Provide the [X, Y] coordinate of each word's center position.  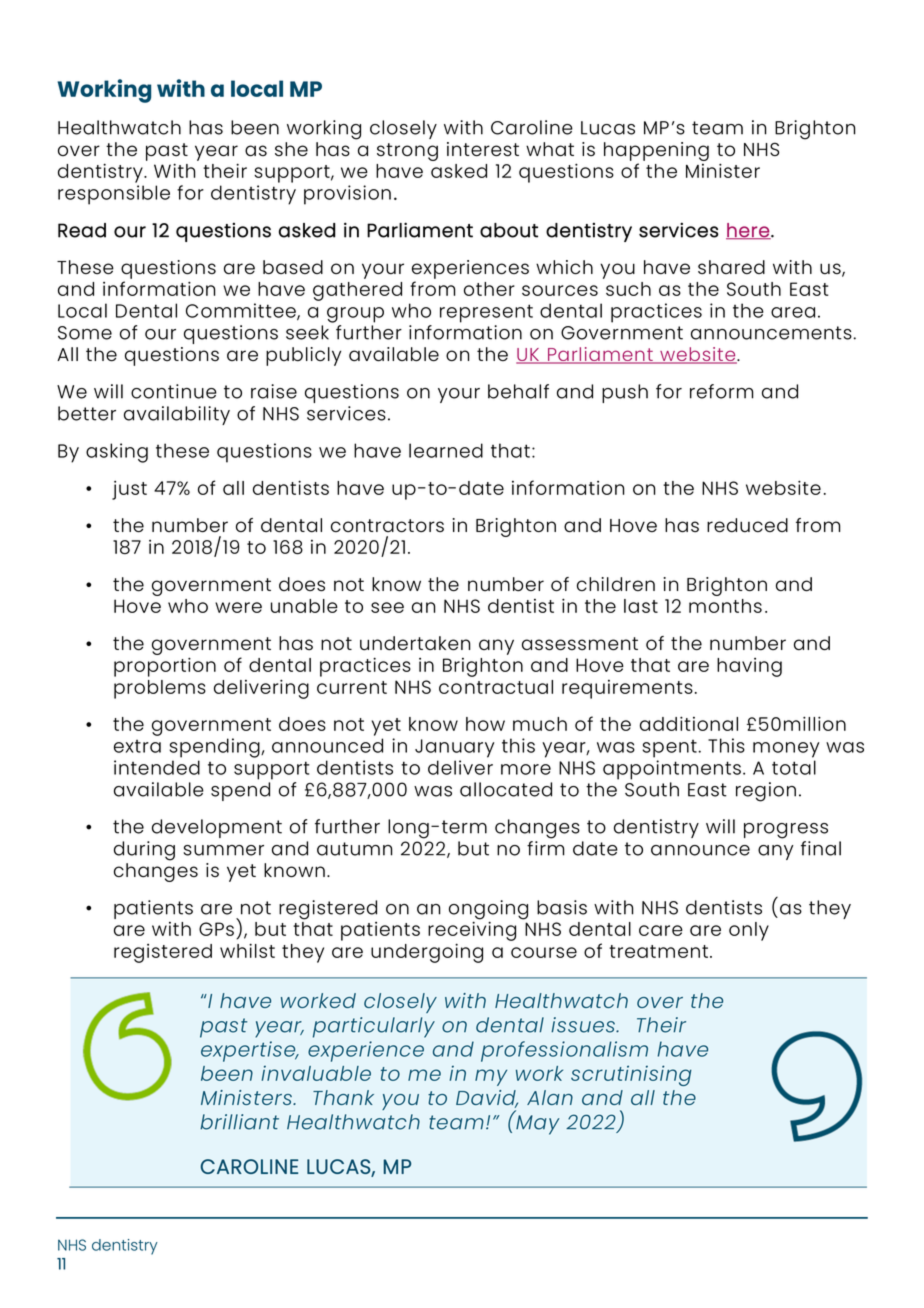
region [766, 792]
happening [656, 153]
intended [157, 767]
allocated [506, 789]
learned [446, 450]
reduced [747, 525]
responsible [114, 195]
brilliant [239, 1122]
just [129, 490]
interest [483, 149]
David [487, 1099]
